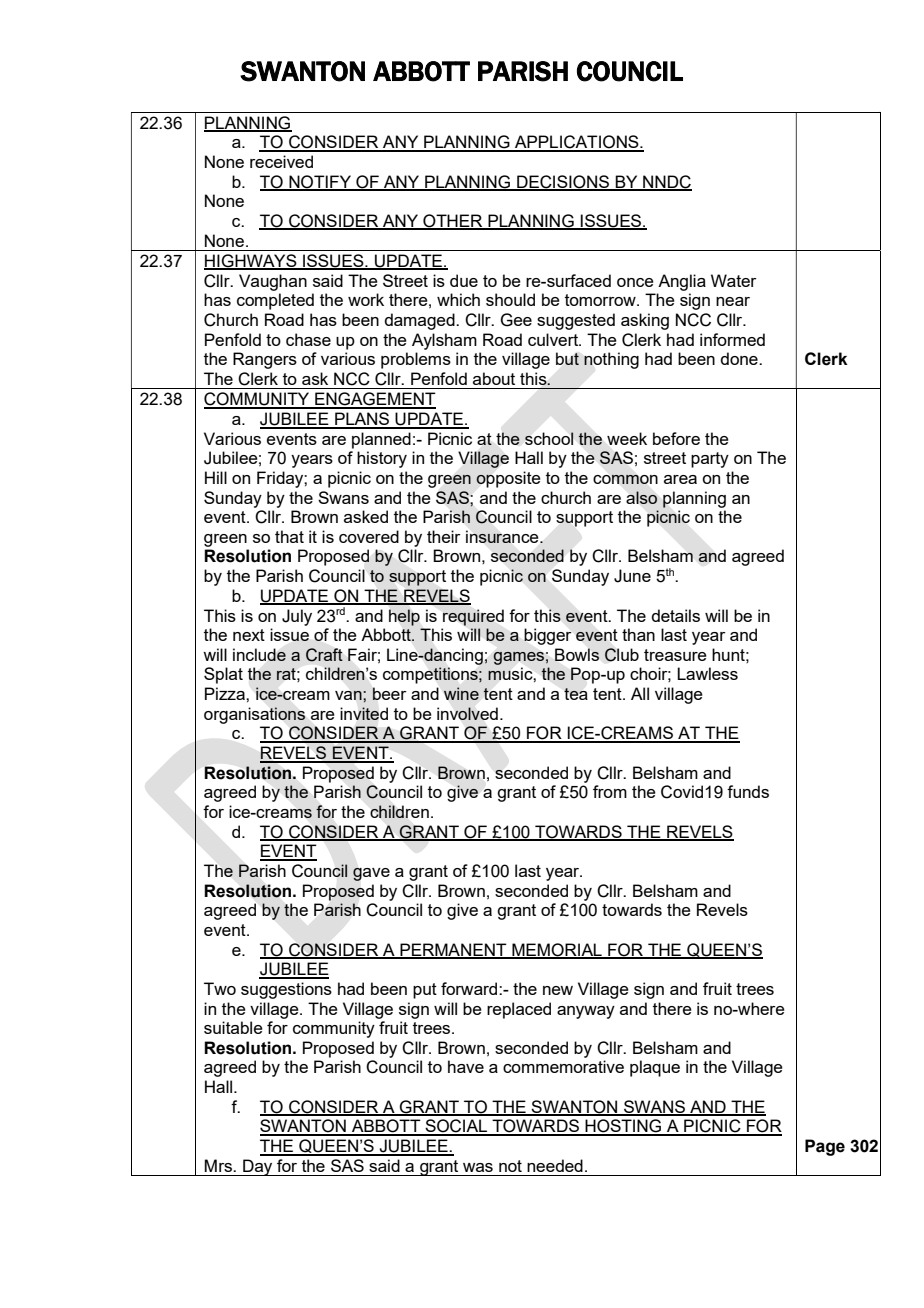 The image size is (924, 1308). Describe the element at coordinates (610, 791) in the page. I see `from` at that location.
